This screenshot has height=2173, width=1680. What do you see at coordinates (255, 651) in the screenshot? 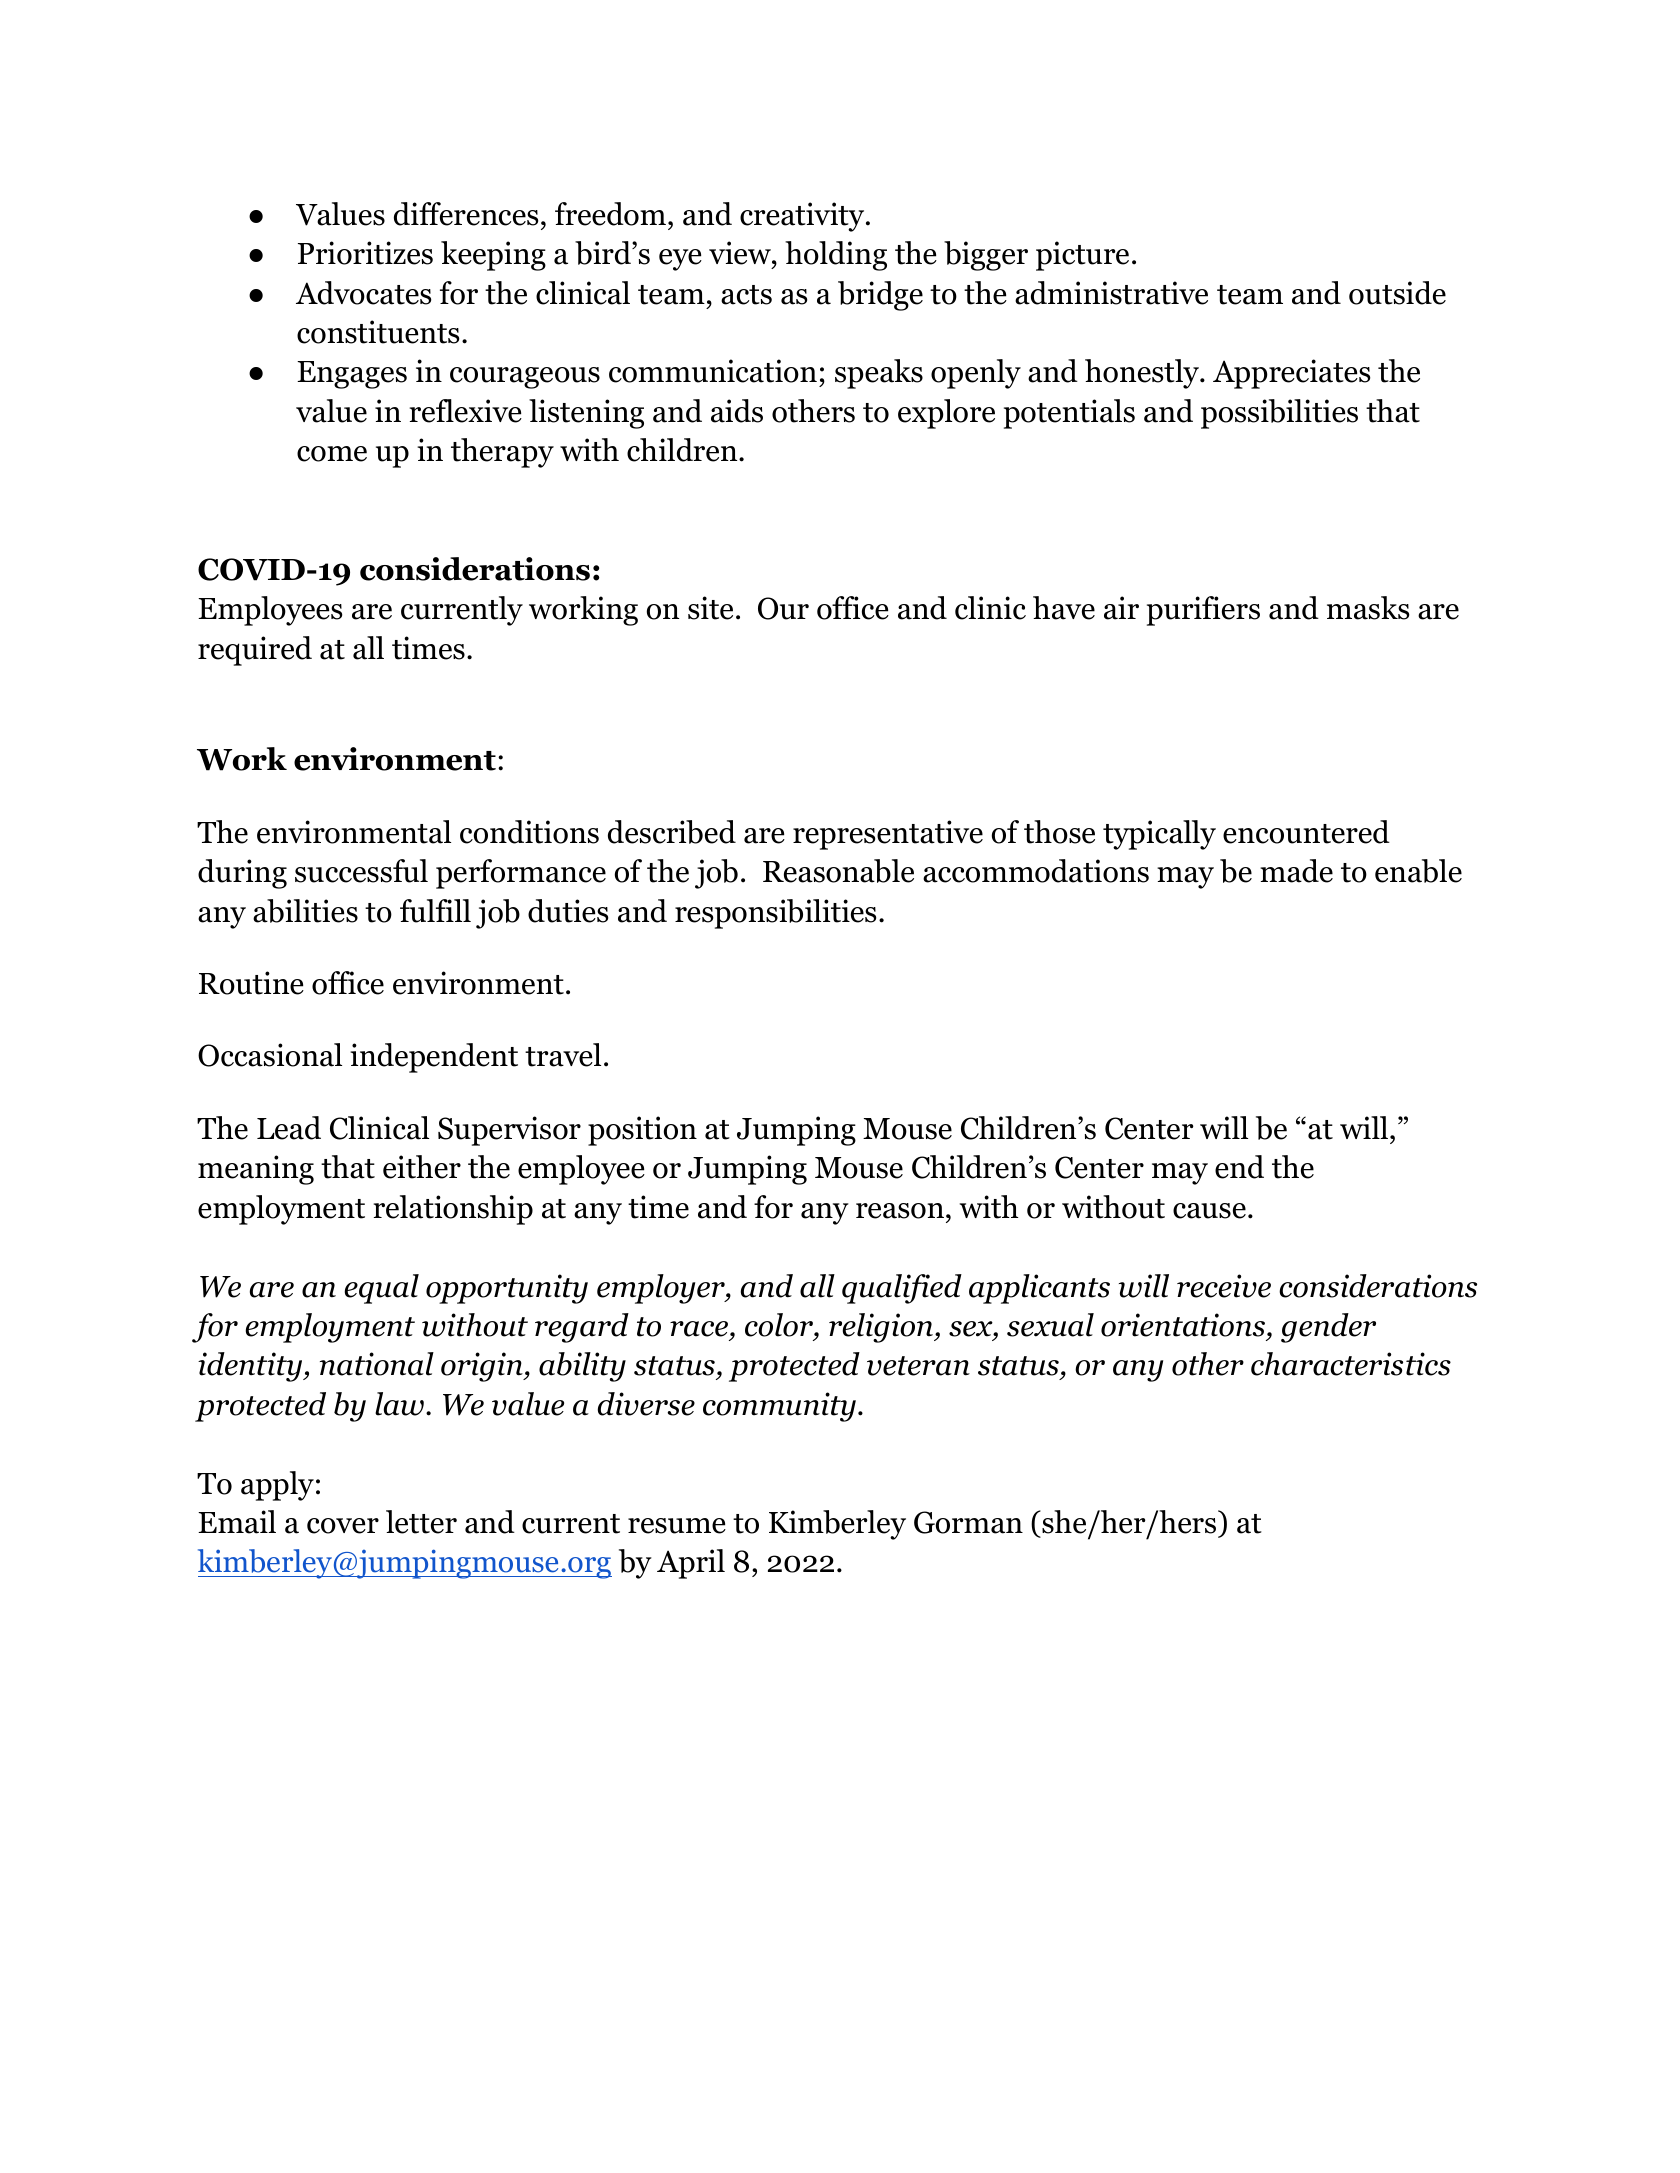
I see `required` at bounding box center [255, 651].
